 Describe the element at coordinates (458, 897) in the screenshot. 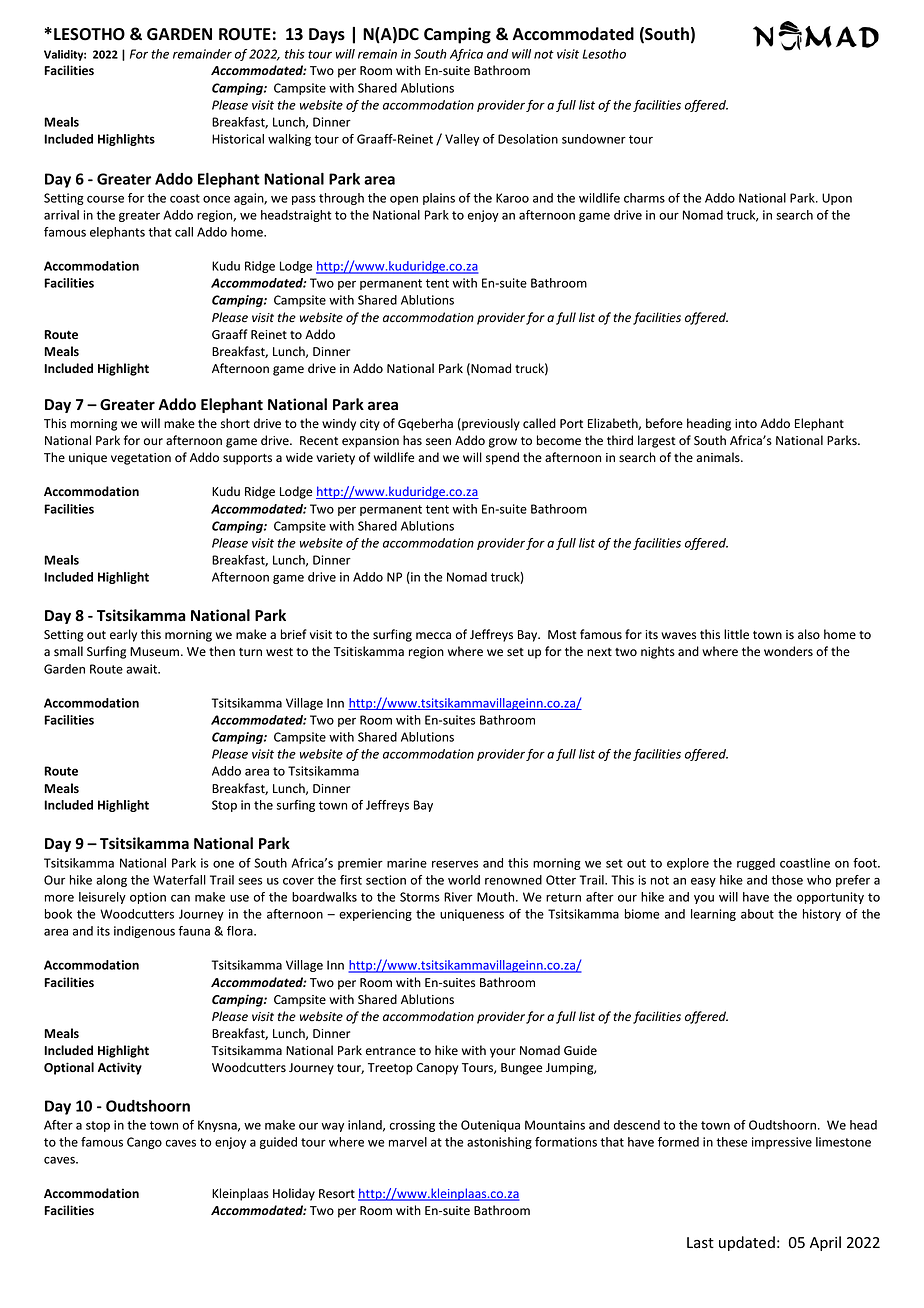

I see `River` at that location.
